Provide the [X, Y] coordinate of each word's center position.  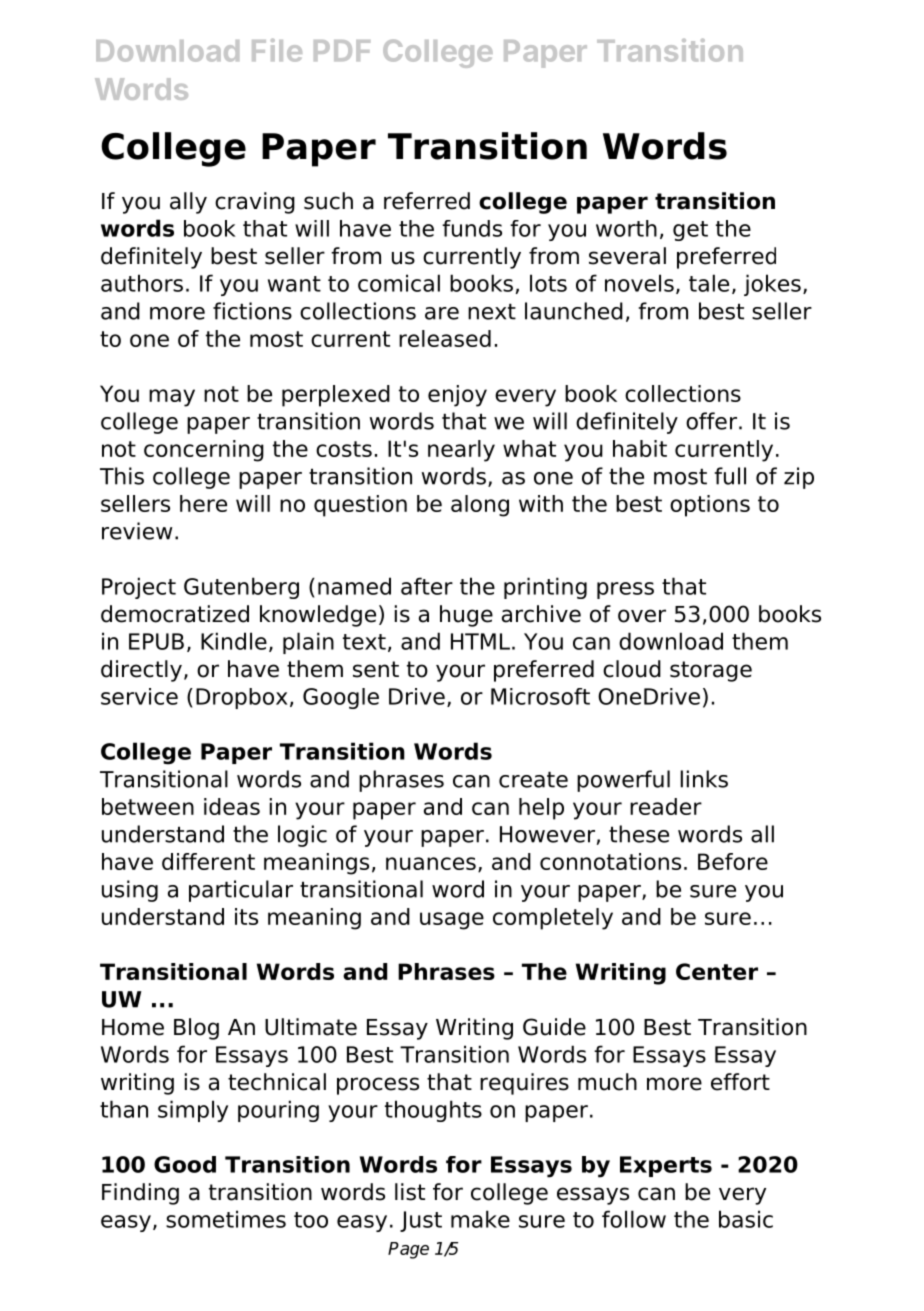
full [730, 476]
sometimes [226, 1219]
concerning [204, 451]
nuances [431, 863]
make [480, 1219]
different [208, 861]
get [690, 231]
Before [733, 861]
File [277, 50]
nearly [461, 451]
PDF [342, 50]
